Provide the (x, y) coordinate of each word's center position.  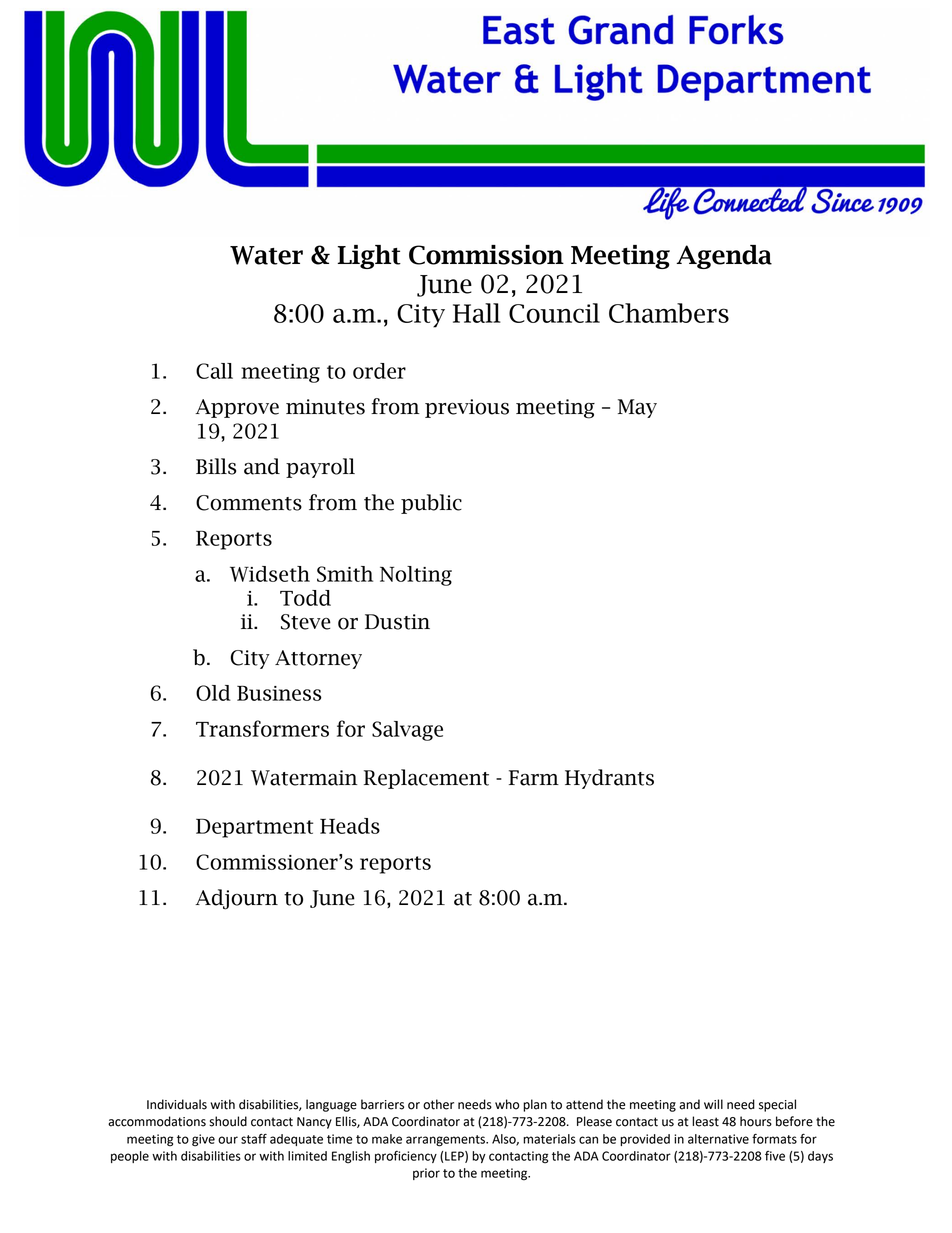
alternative (718, 1139)
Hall (477, 313)
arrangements (446, 1141)
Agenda (724, 257)
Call (214, 371)
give (203, 1140)
